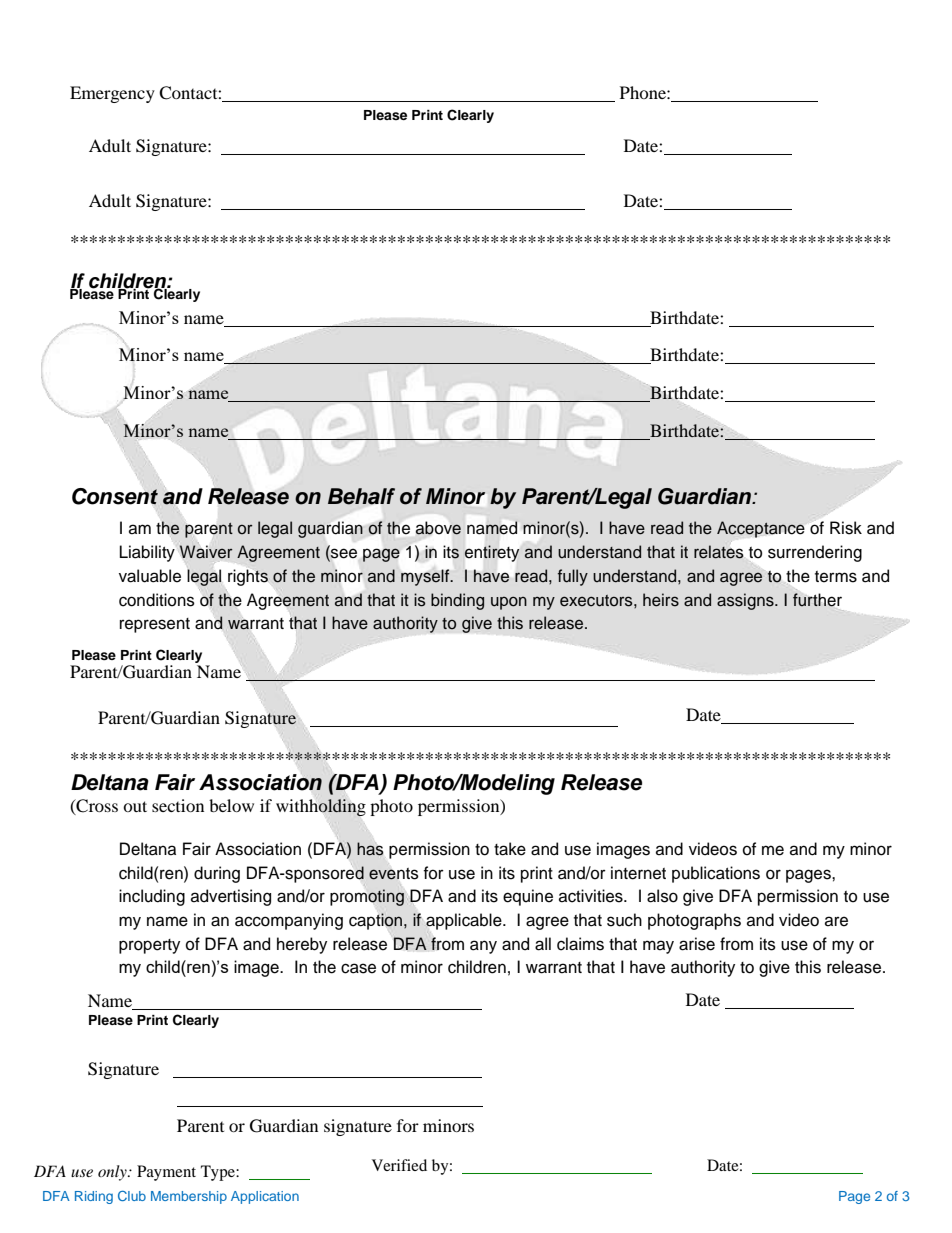 Image resolution: width=952 pixels, height=1233 pixels. Describe the element at coordinates (492, 553) in the screenshot. I see `entirety` at that location.
